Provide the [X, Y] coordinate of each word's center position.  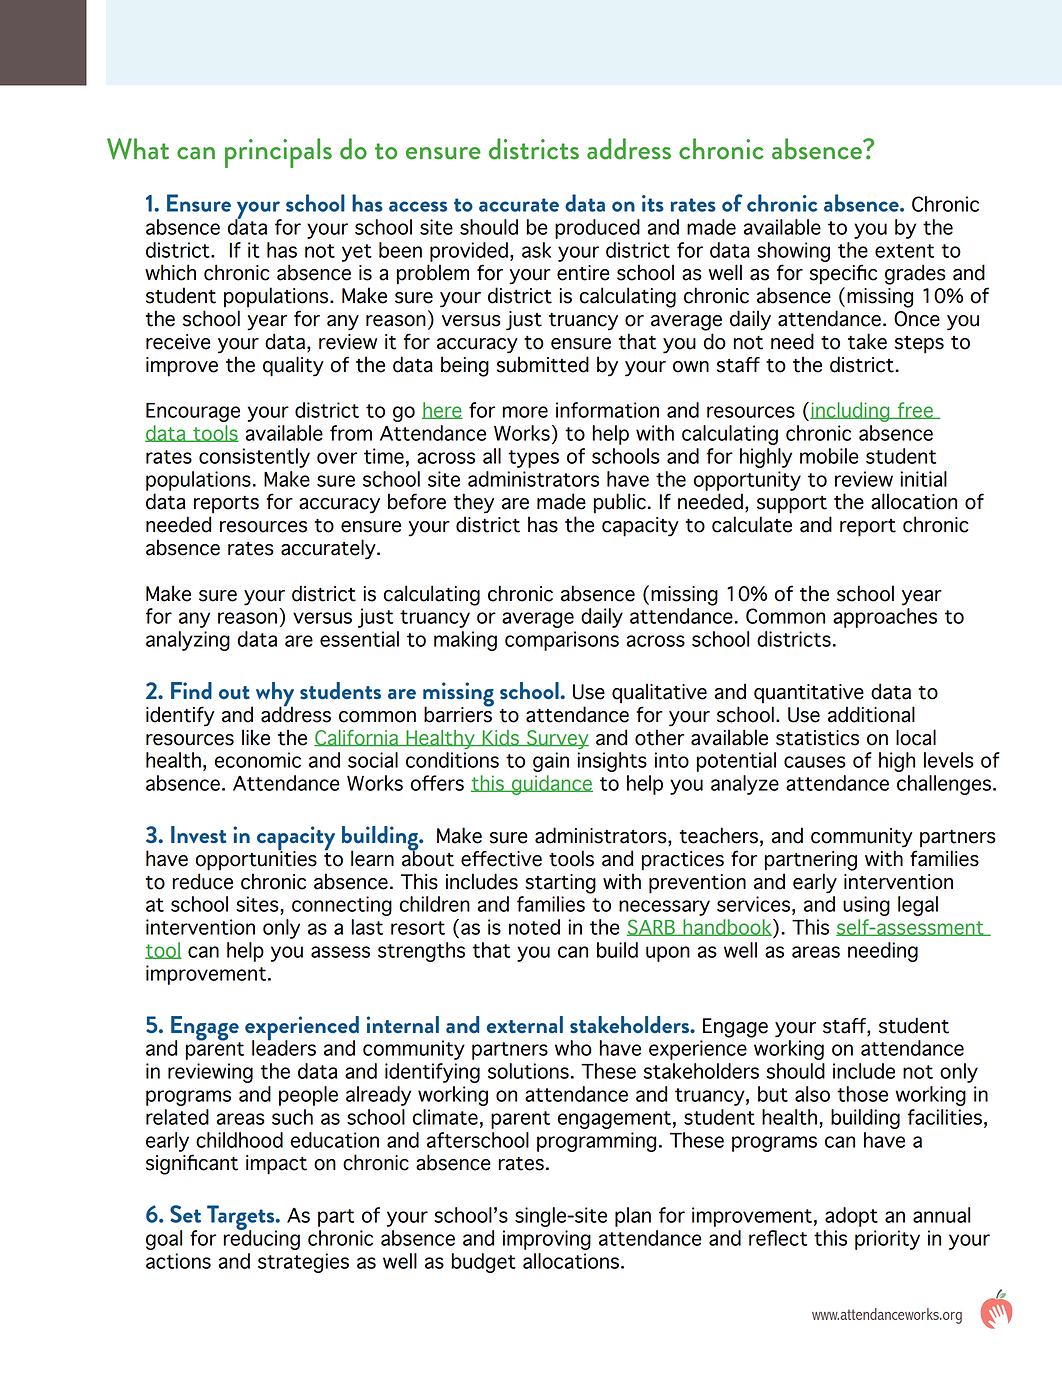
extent [904, 251]
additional [871, 714]
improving [547, 1240]
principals [278, 153]
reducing [261, 1239]
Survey [557, 739]
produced [597, 229]
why [275, 695]
